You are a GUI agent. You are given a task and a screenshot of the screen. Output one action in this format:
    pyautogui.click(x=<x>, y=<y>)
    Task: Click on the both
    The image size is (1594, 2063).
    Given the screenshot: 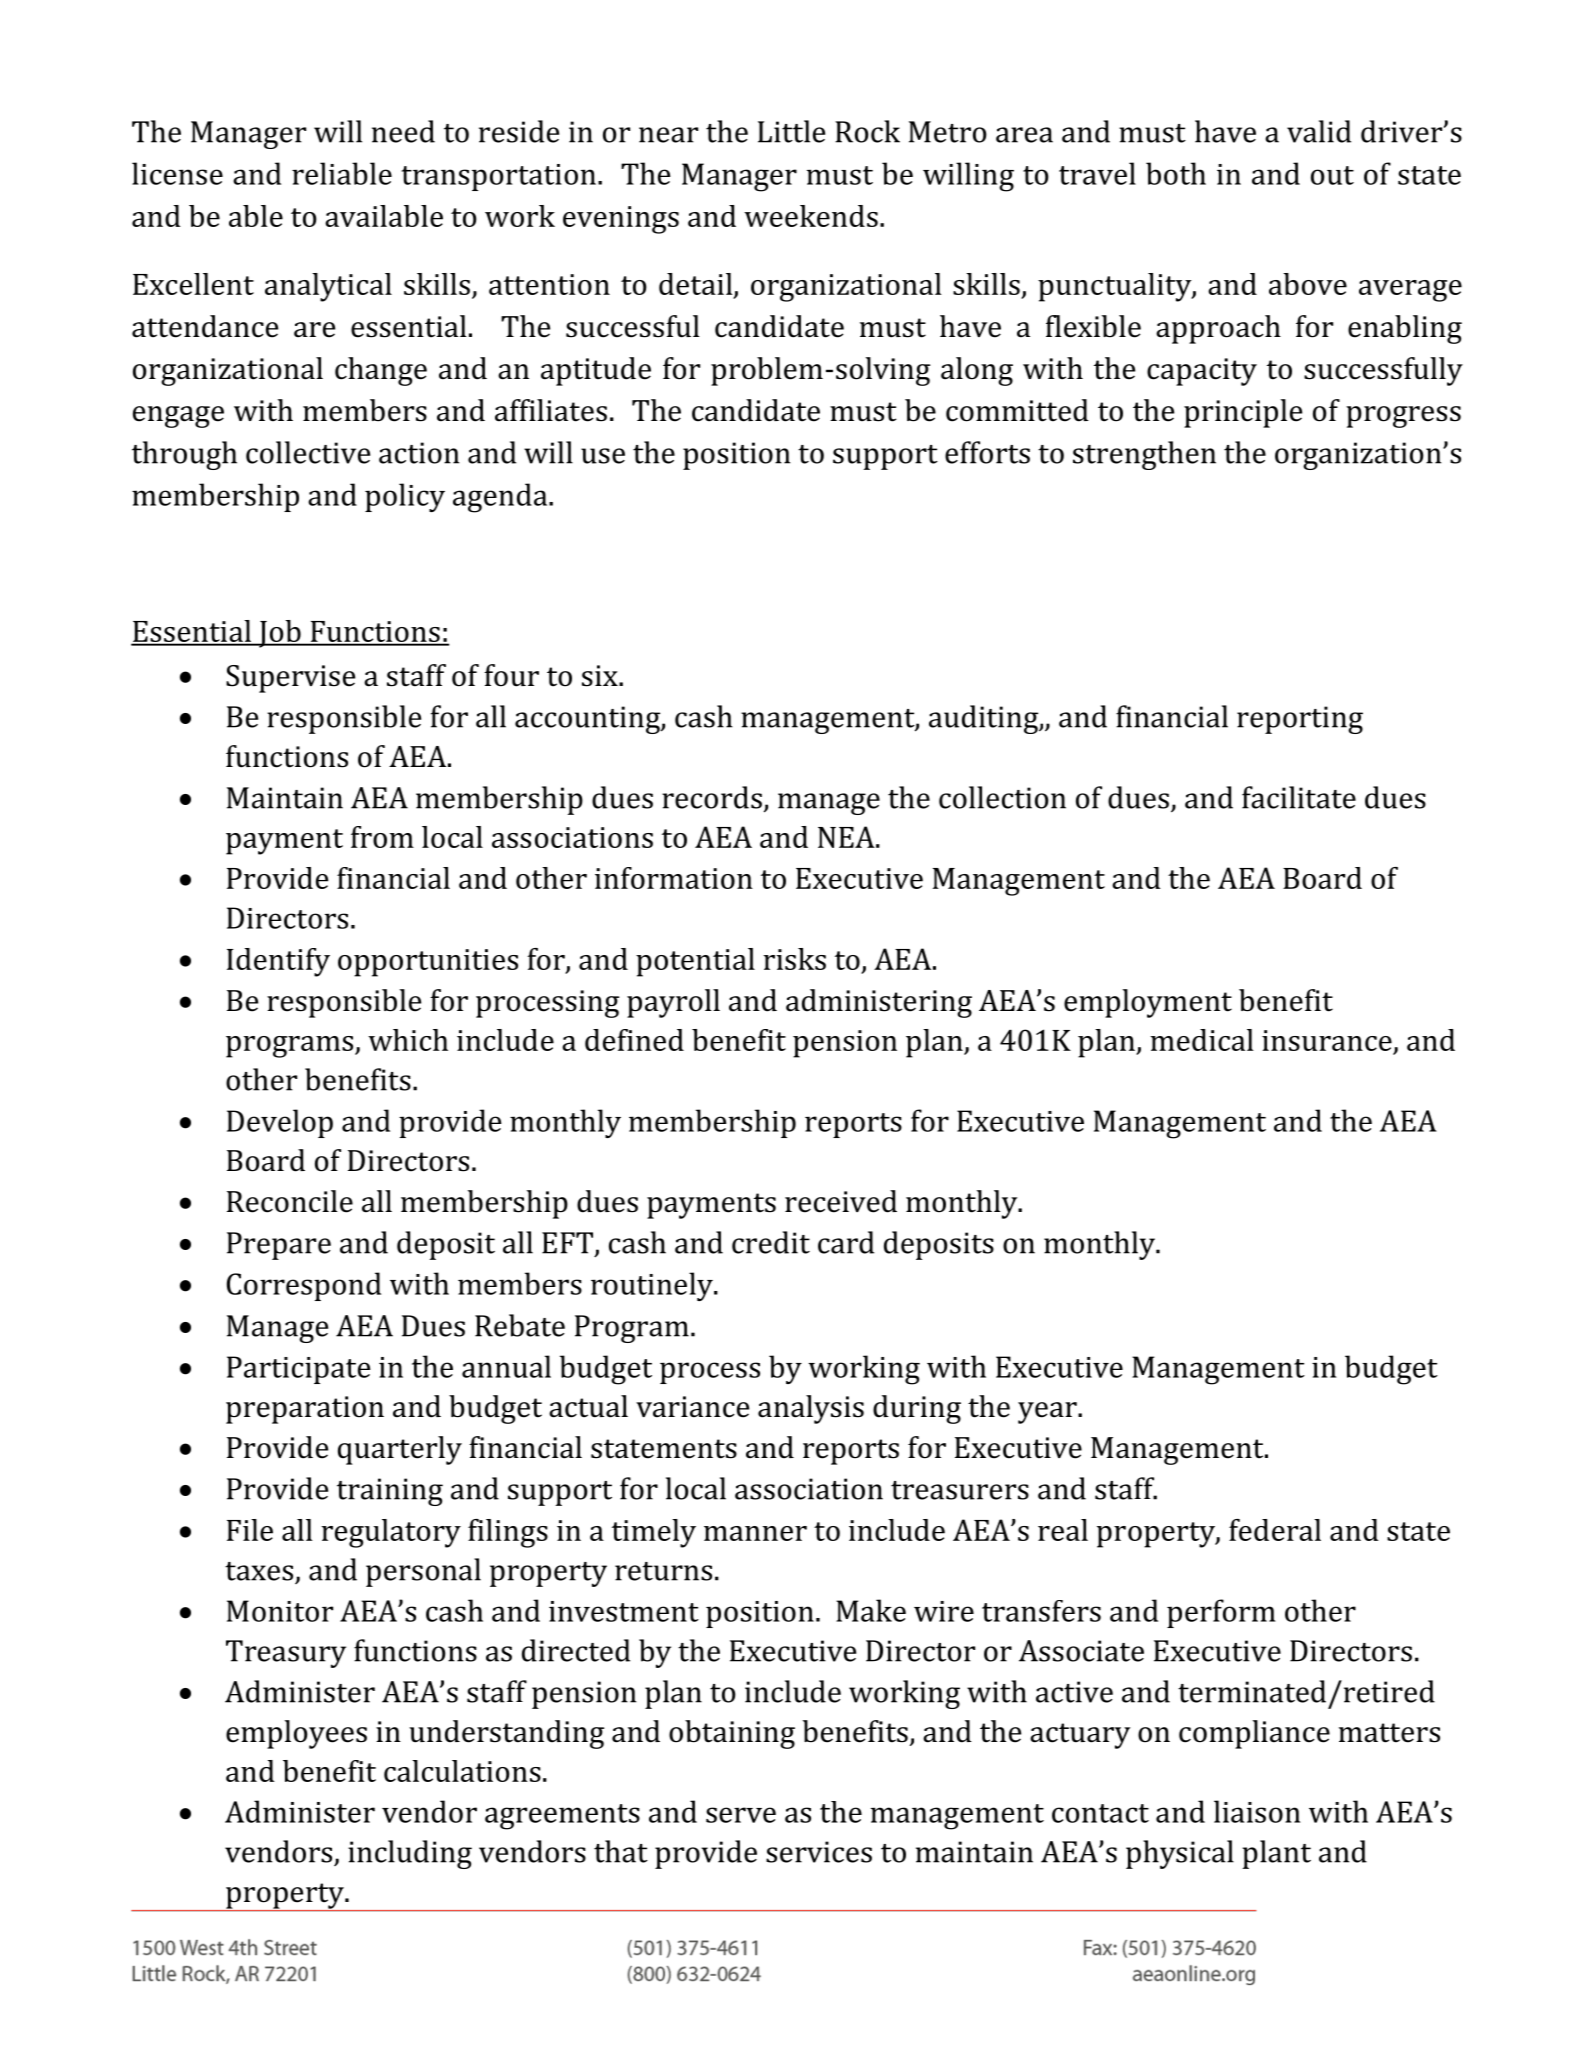 What is the action you would take?
    pyautogui.click(x=1176, y=173)
